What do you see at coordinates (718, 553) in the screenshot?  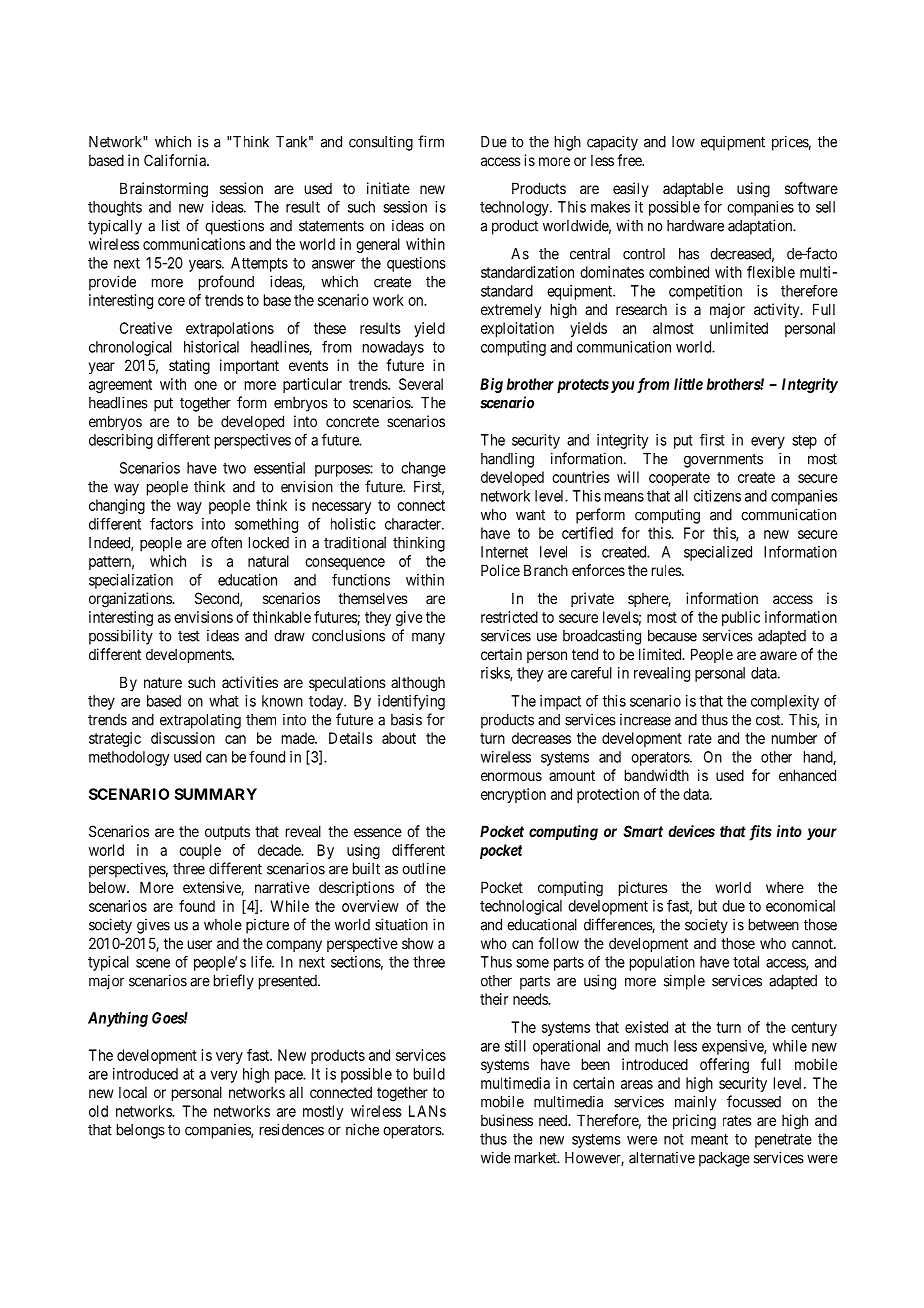 I see `specialized` at bounding box center [718, 553].
